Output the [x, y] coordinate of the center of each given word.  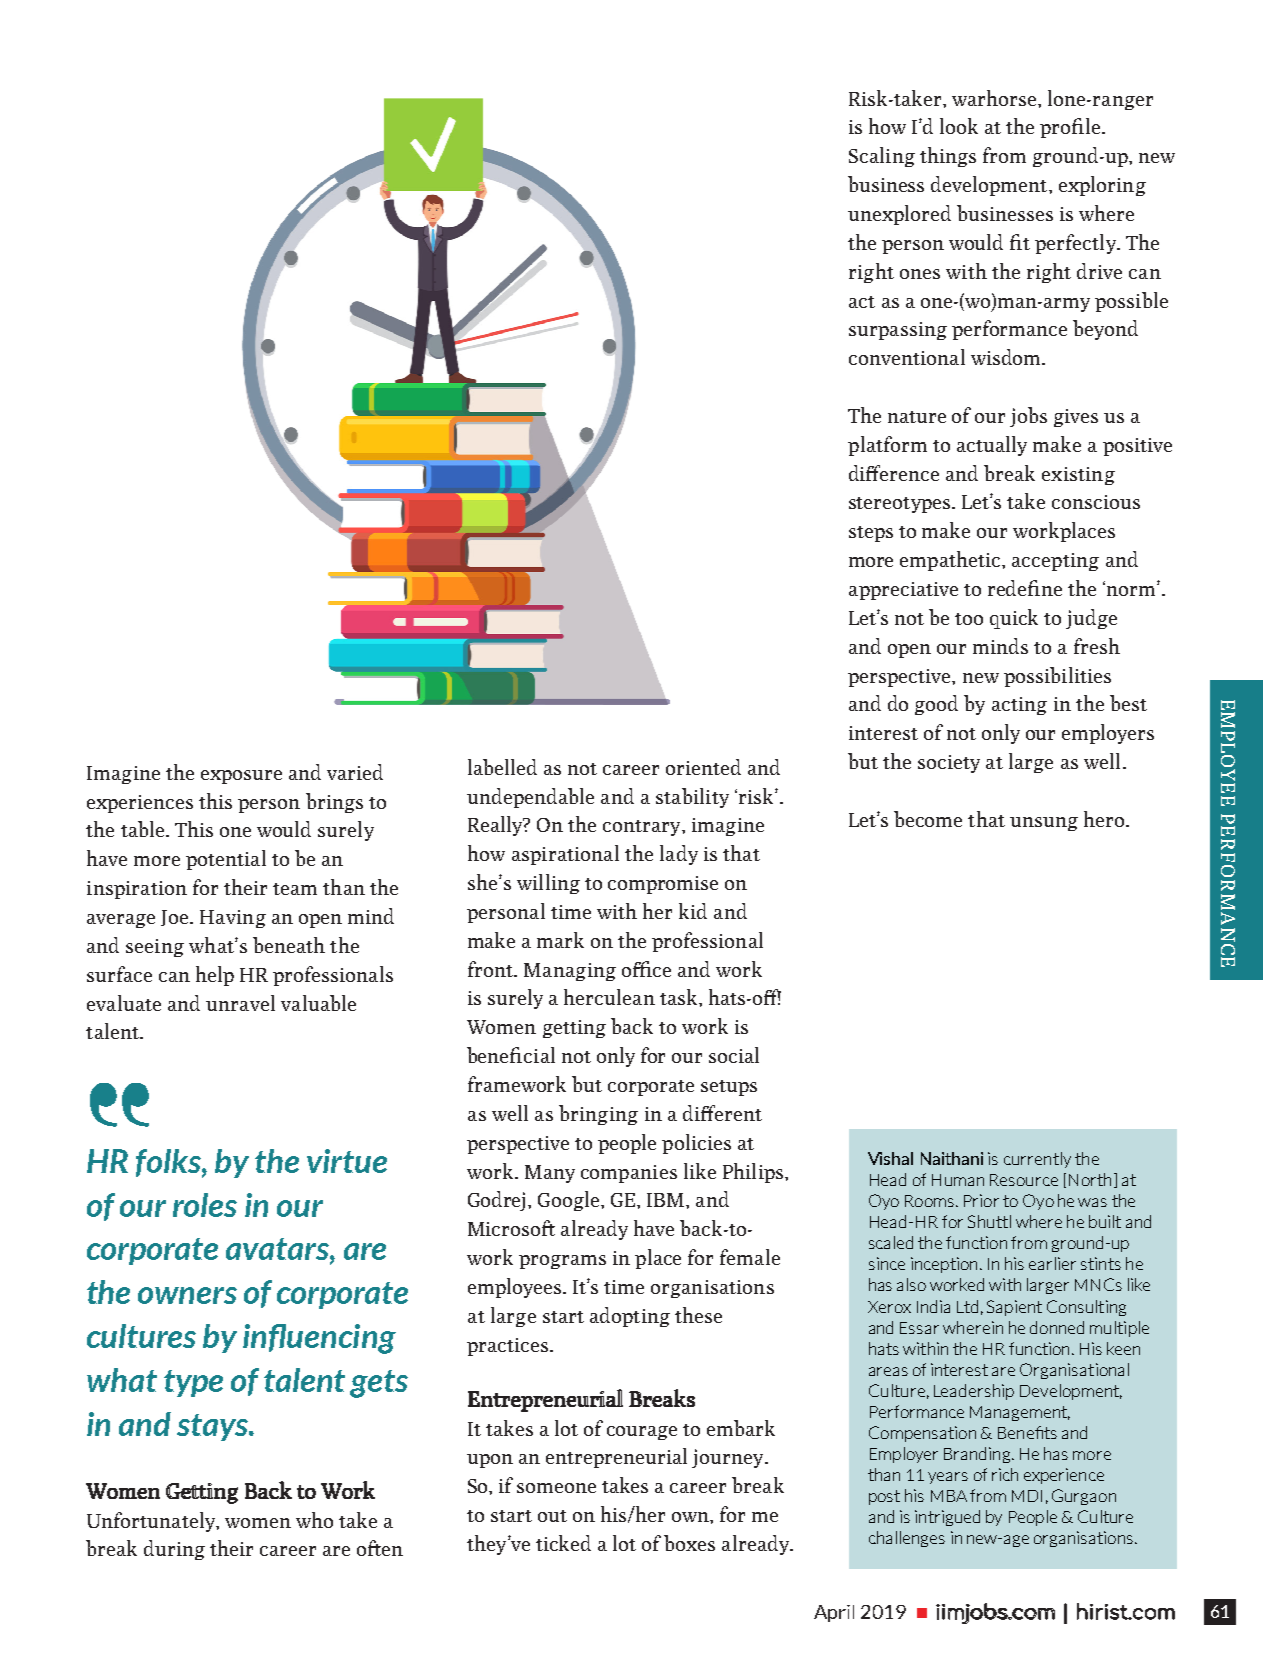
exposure [241, 777]
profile [1071, 128]
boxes [689, 1543]
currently [1037, 1160]
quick [1014, 619]
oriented [703, 767]
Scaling [882, 157]
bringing [598, 1115]
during [174, 1550]
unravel [240, 1003]
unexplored [899, 215]
